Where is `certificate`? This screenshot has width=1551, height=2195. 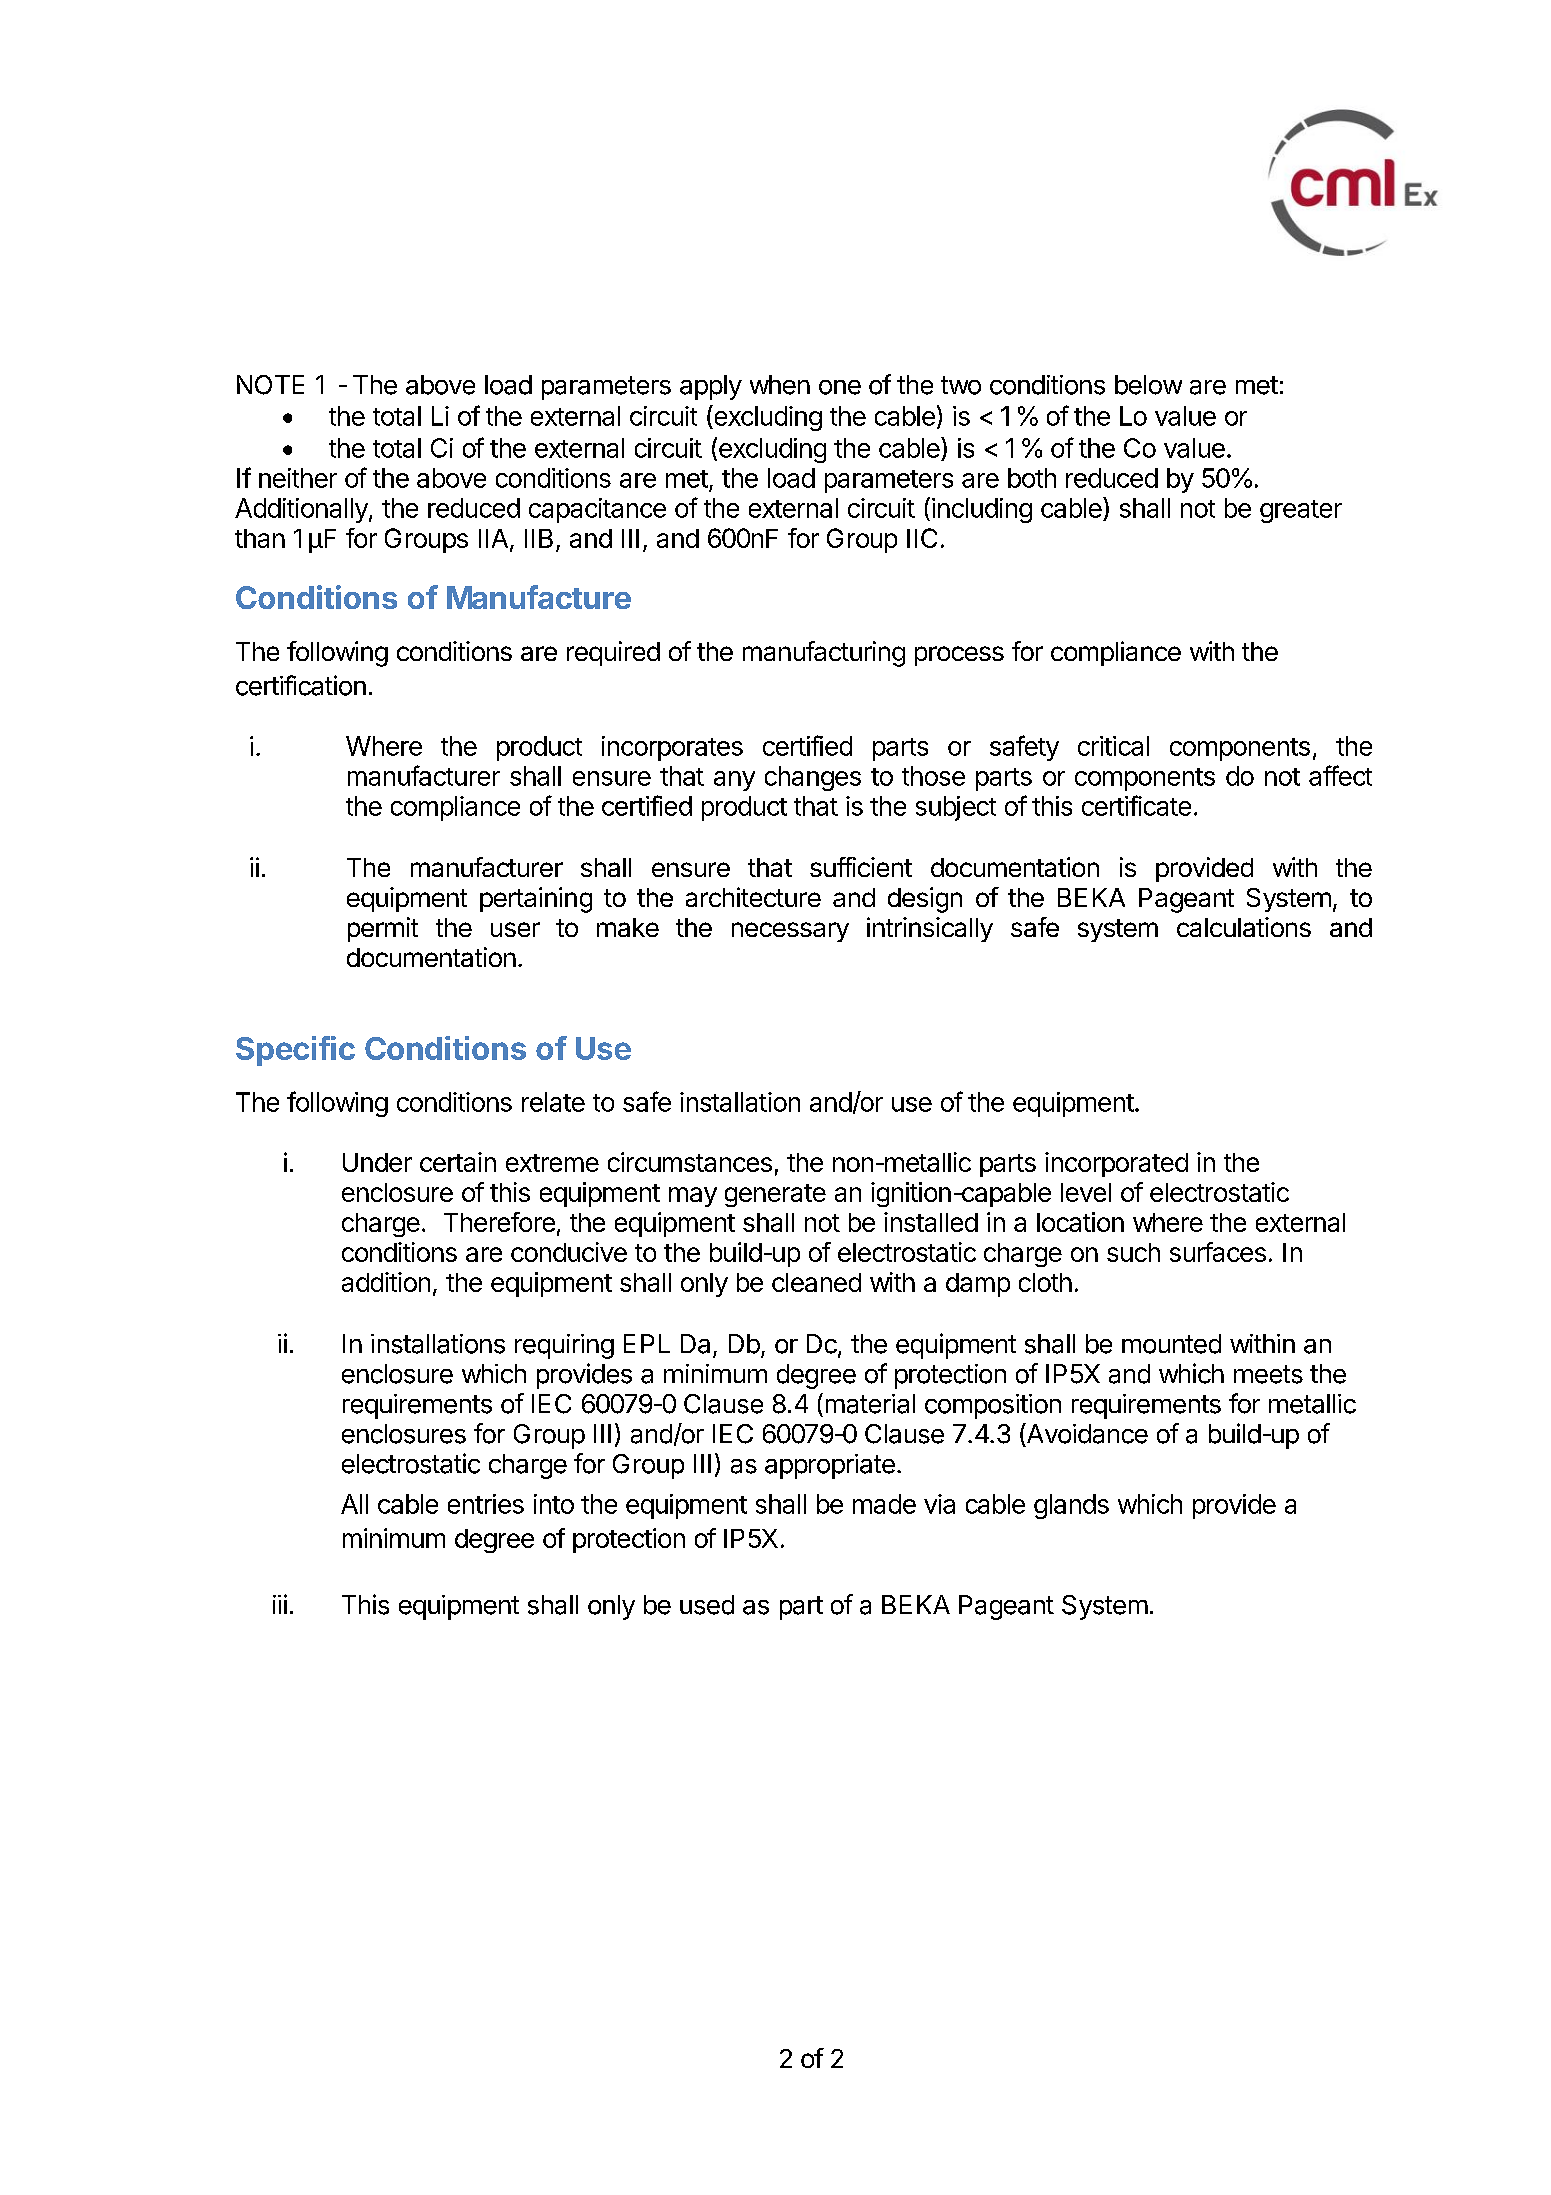
certificate is located at coordinates (1136, 805).
